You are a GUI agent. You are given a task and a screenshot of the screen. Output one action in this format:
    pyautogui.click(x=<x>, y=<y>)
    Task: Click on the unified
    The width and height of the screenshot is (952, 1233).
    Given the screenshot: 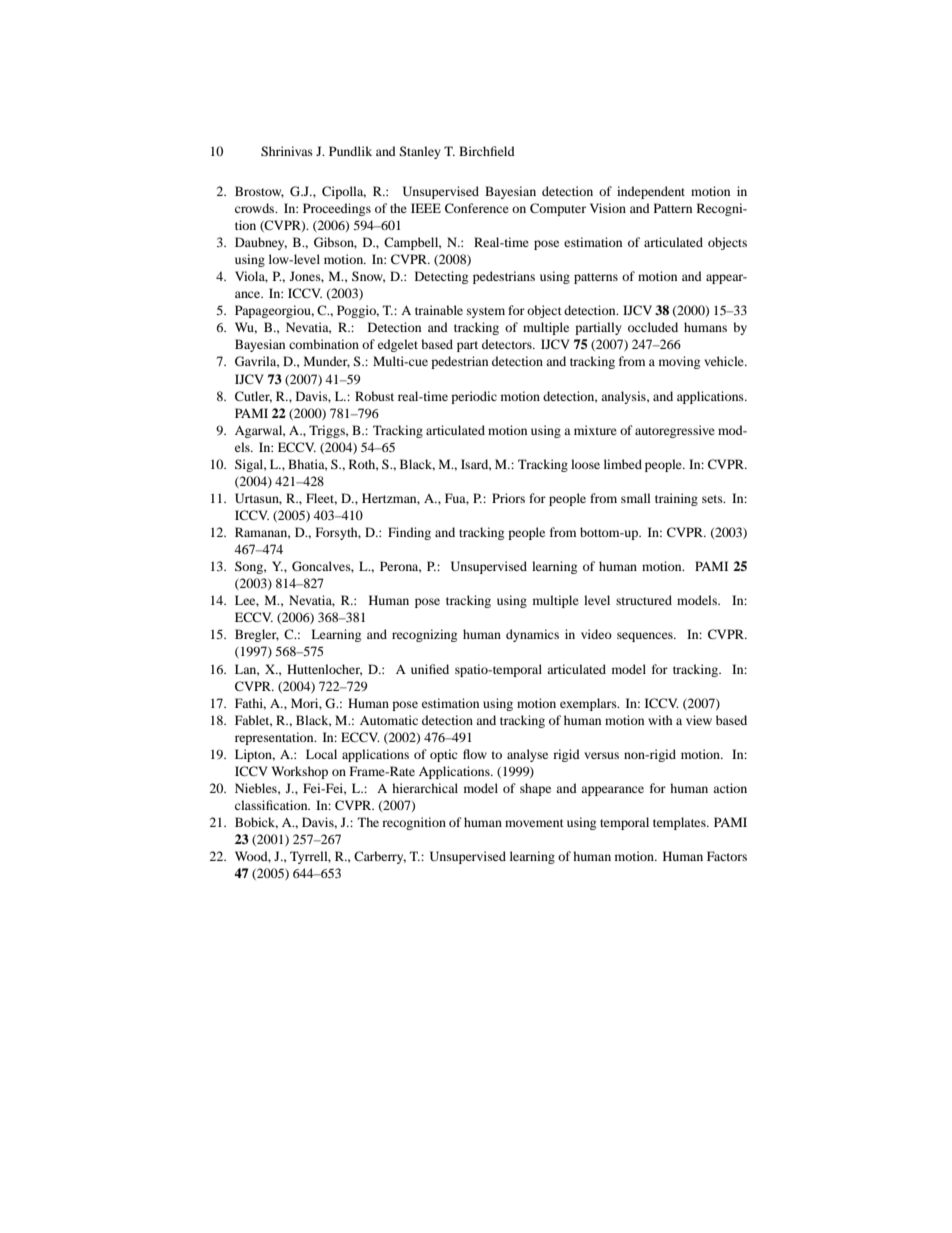 What is the action you would take?
    pyautogui.click(x=430, y=669)
